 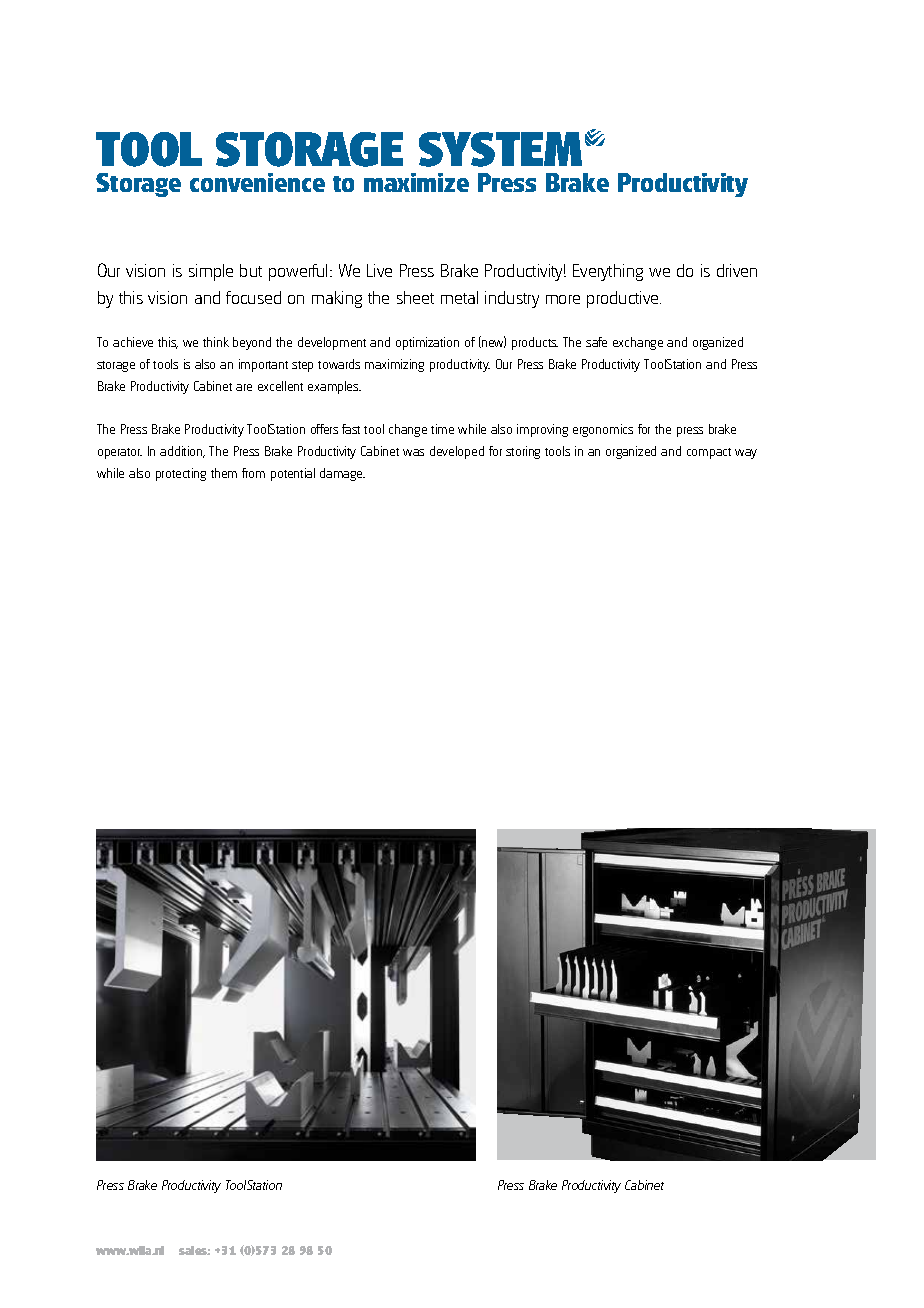 I want to click on simple, so click(x=211, y=272).
